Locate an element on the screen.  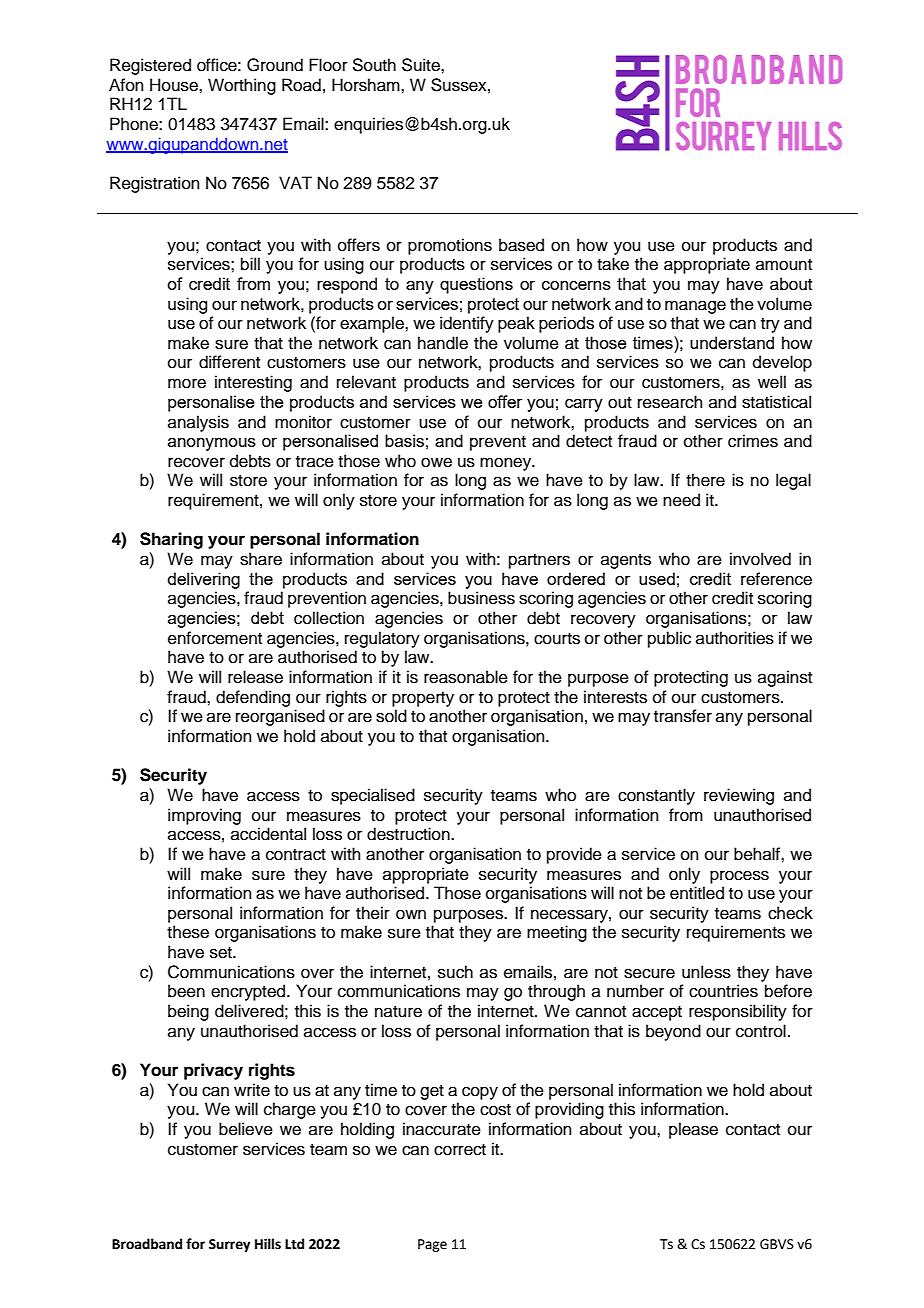
Page is located at coordinates (432, 1245).
